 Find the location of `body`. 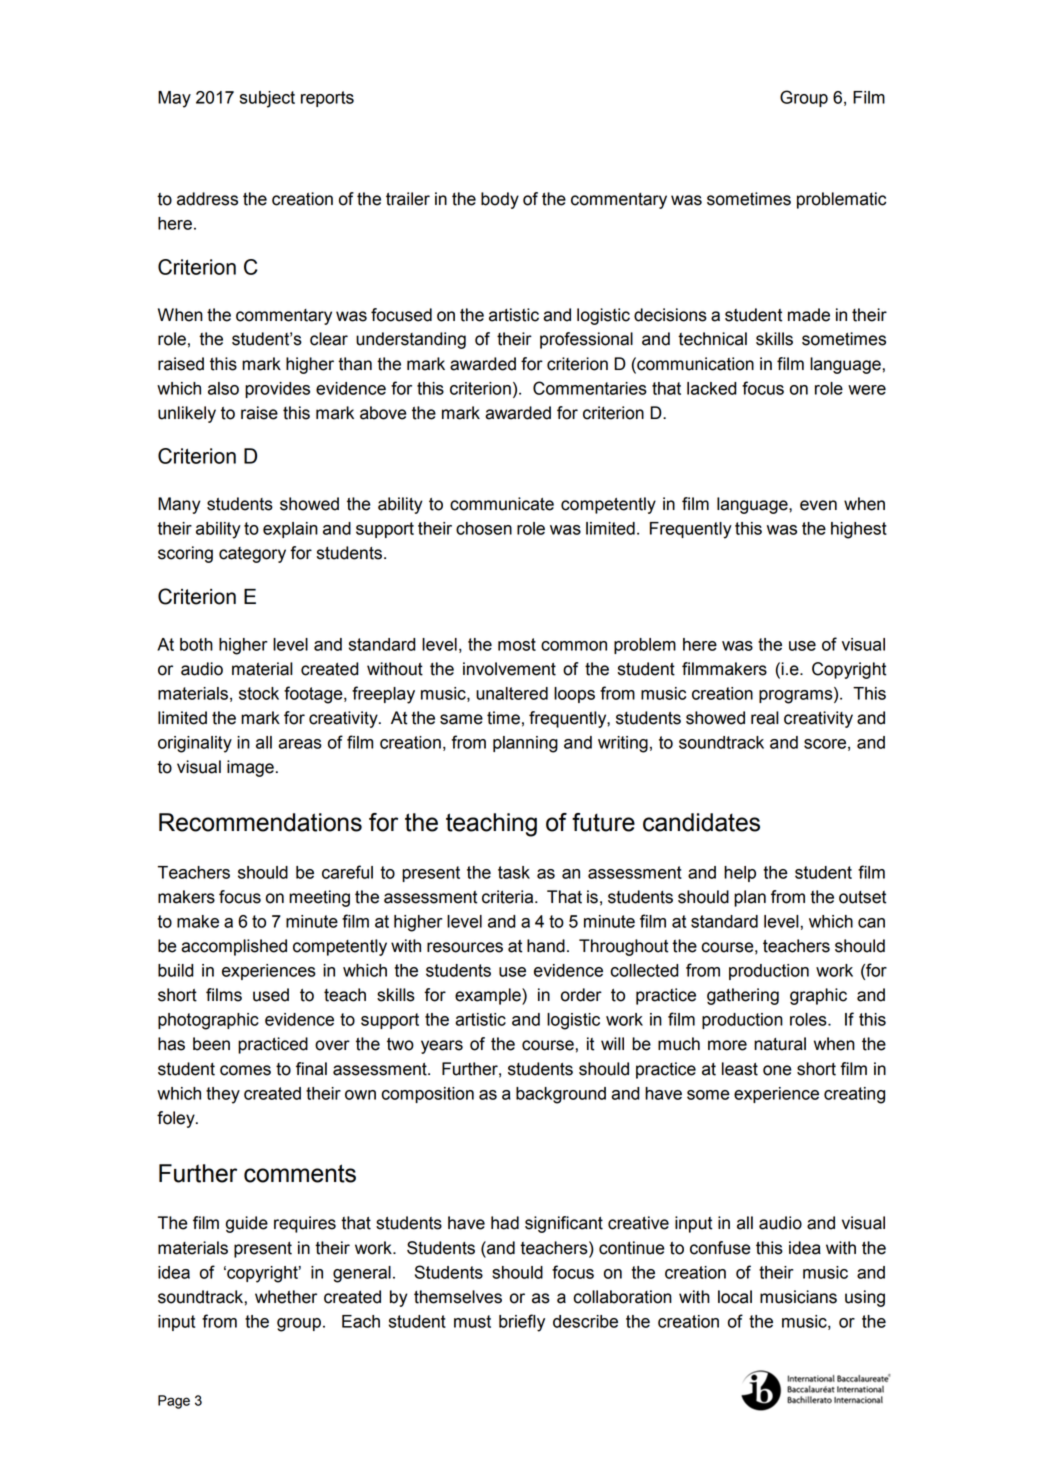

body is located at coordinates (500, 200).
